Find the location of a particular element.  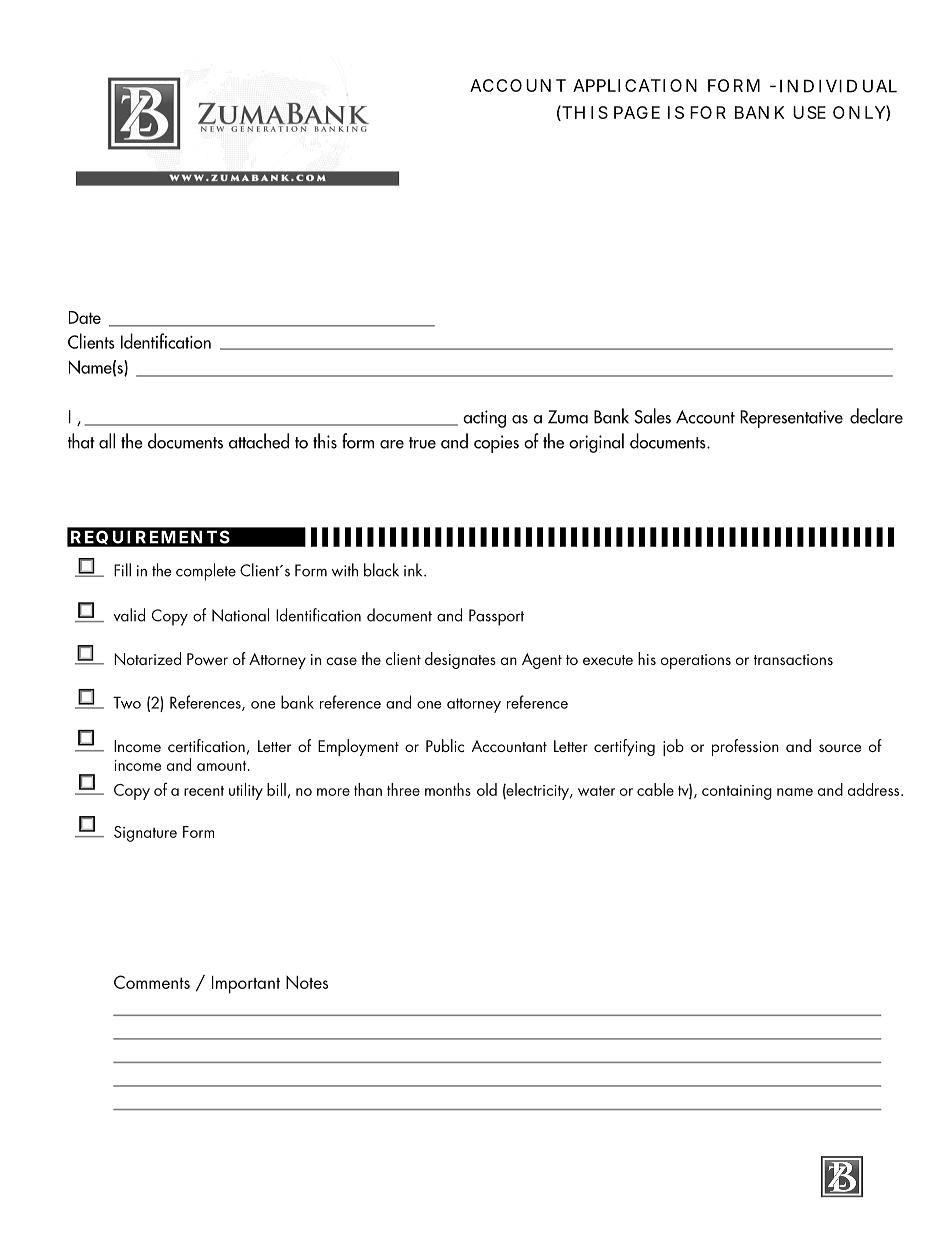

transactions is located at coordinates (793, 659).
